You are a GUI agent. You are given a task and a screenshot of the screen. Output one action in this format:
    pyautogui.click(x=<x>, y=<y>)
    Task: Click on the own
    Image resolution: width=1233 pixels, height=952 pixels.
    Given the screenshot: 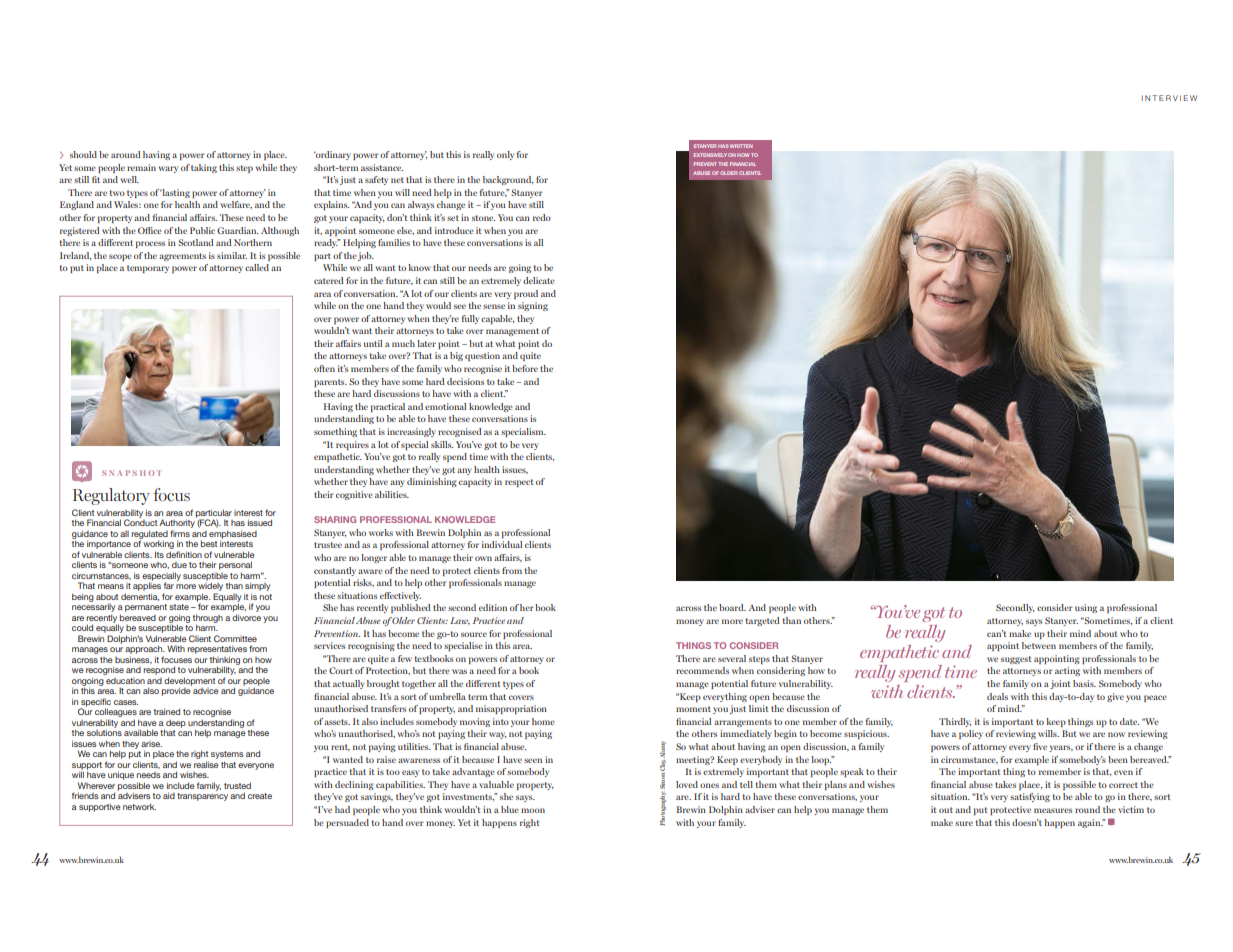 What is the action you would take?
    pyautogui.click(x=483, y=558)
